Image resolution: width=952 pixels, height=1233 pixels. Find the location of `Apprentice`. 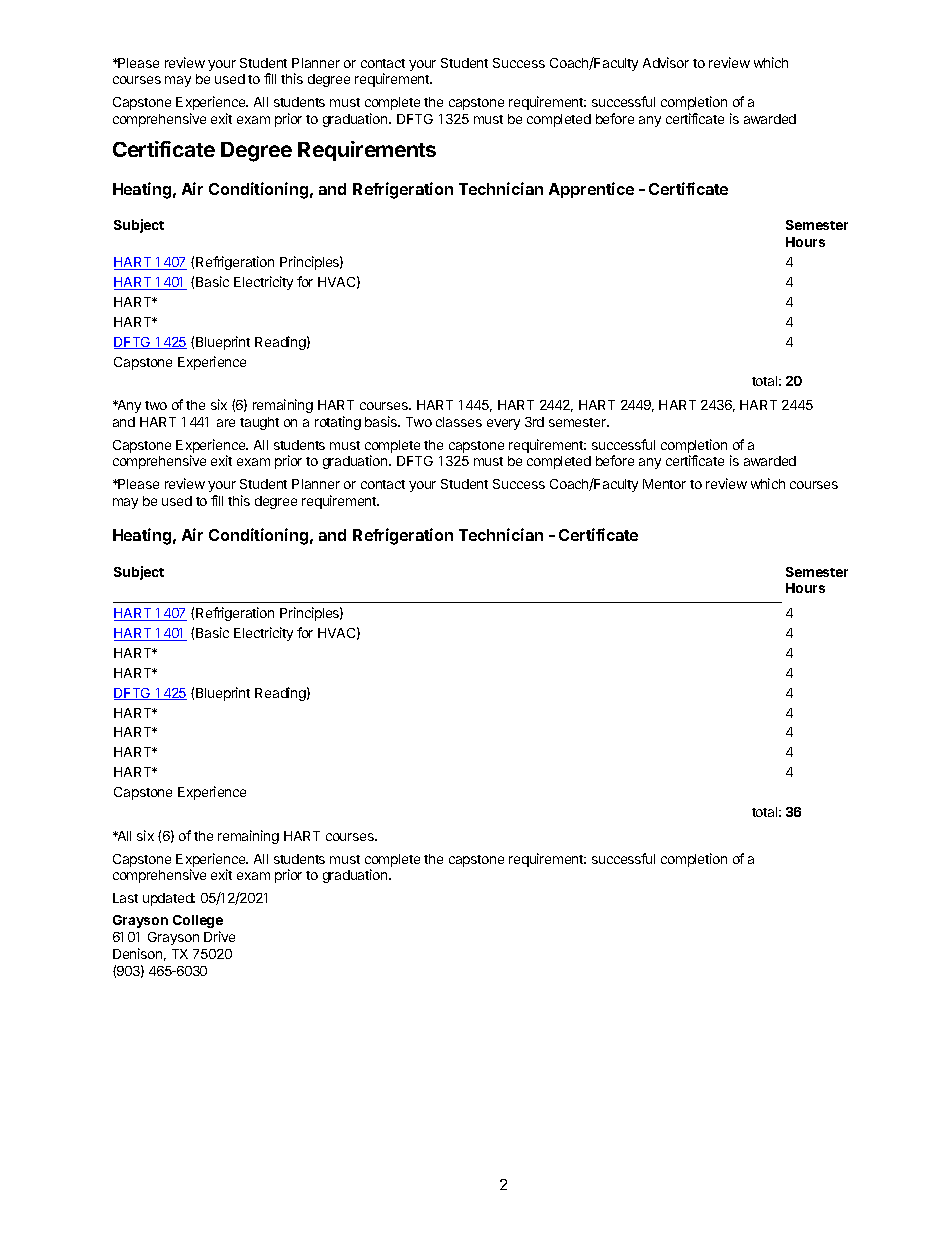

Apprentice is located at coordinates (591, 190).
